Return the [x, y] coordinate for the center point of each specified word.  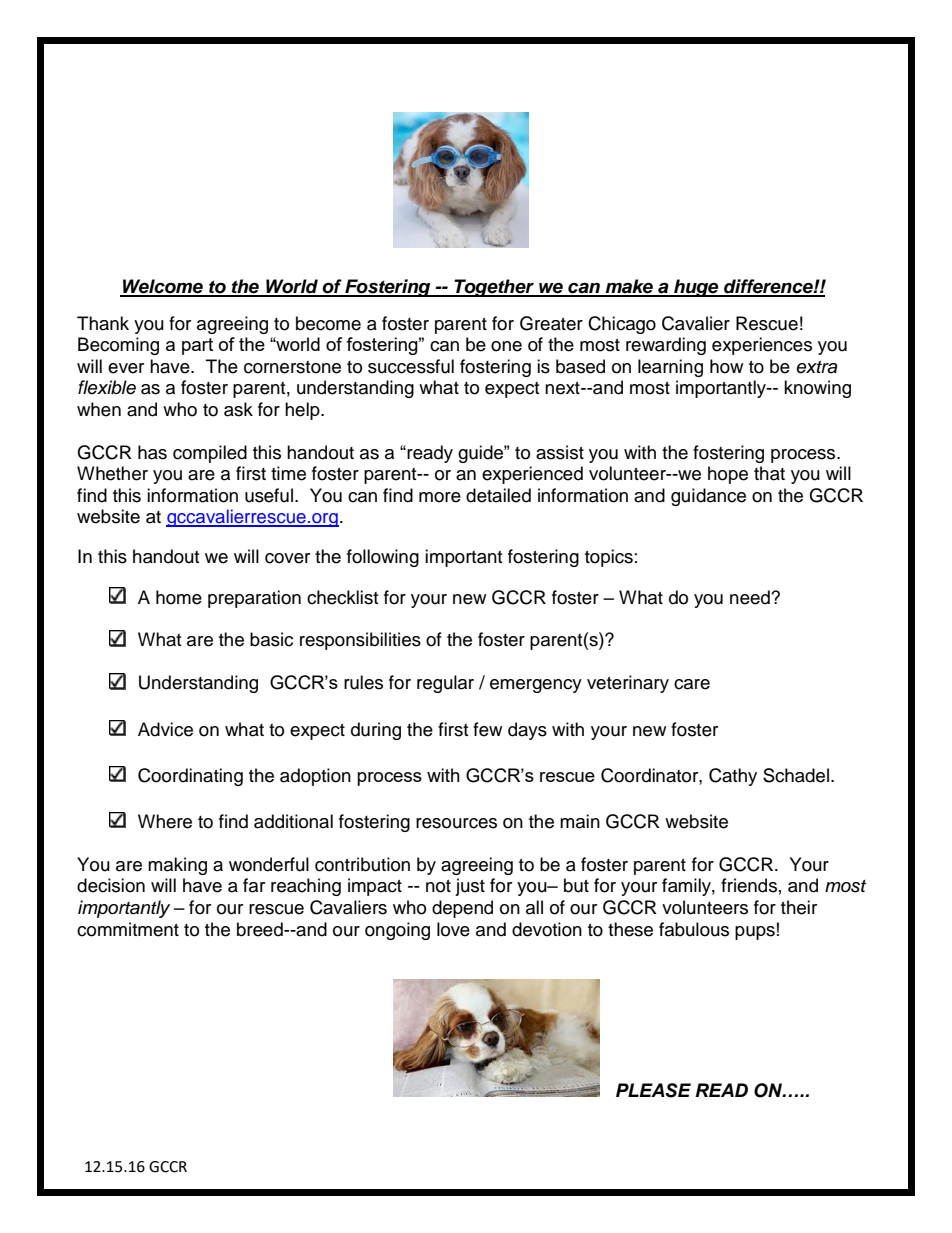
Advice [165, 729]
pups [755, 933]
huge [696, 288]
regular [445, 684]
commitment [128, 929]
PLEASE [653, 1090]
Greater [551, 323]
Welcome [163, 287]
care [692, 684]
